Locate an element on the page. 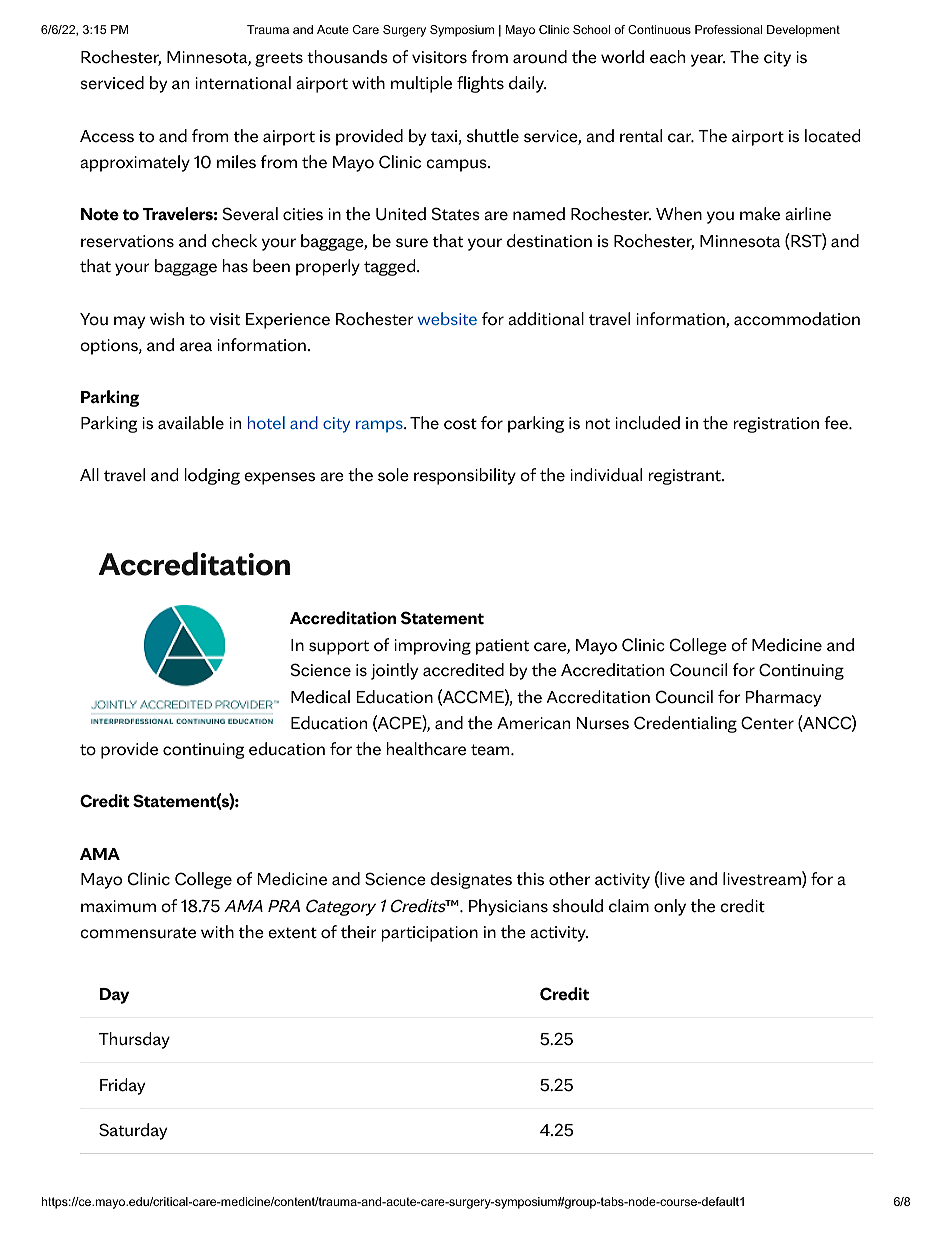 This page has height=1233, width=952. flights is located at coordinates (480, 84).
